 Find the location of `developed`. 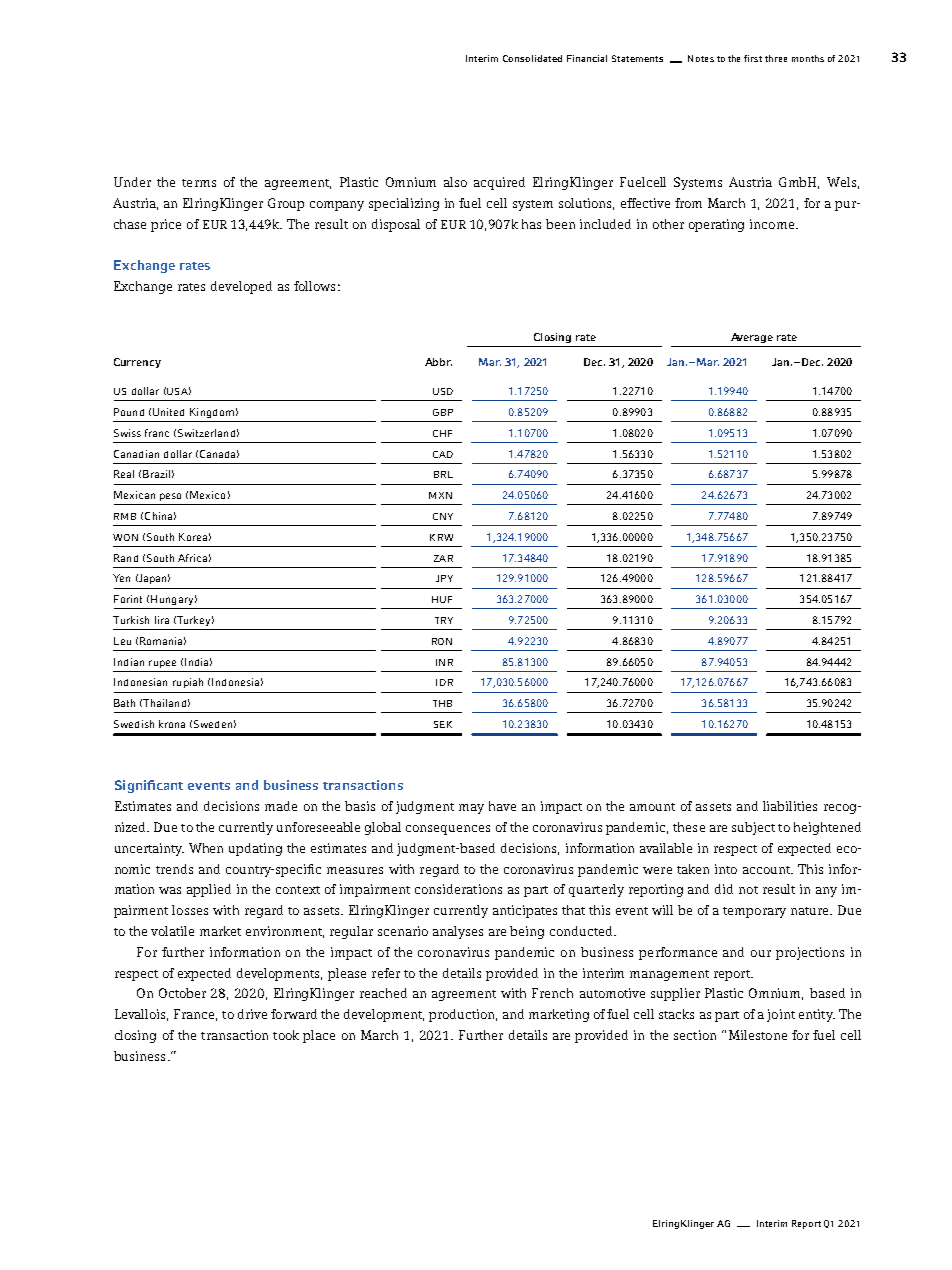

developed is located at coordinates (241, 287).
